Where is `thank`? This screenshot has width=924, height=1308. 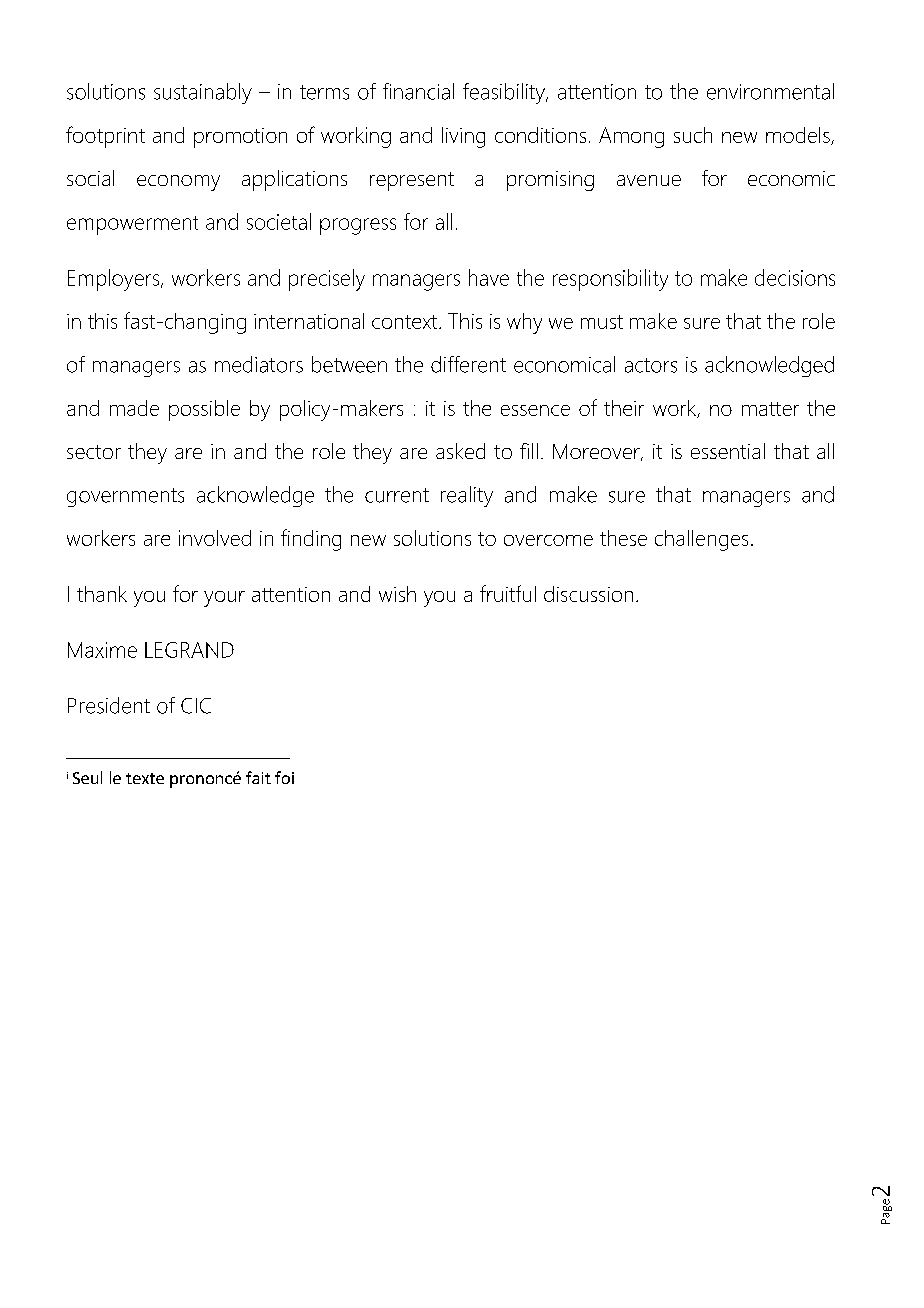 thank is located at coordinates (102, 594).
